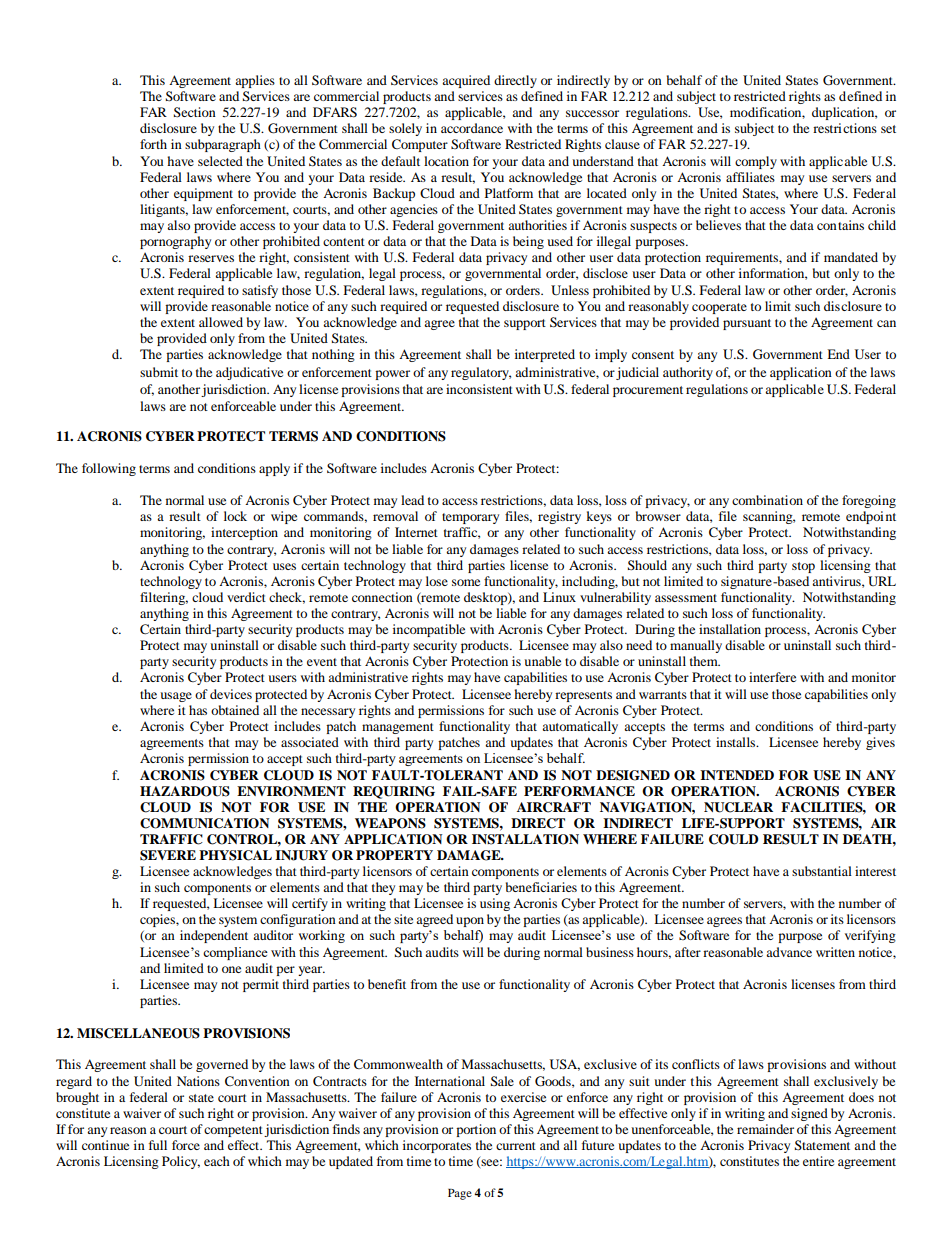 The width and height of the screenshot is (952, 1233). What do you see at coordinates (767, 500) in the screenshot?
I see `combination` at bounding box center [767, 500].
